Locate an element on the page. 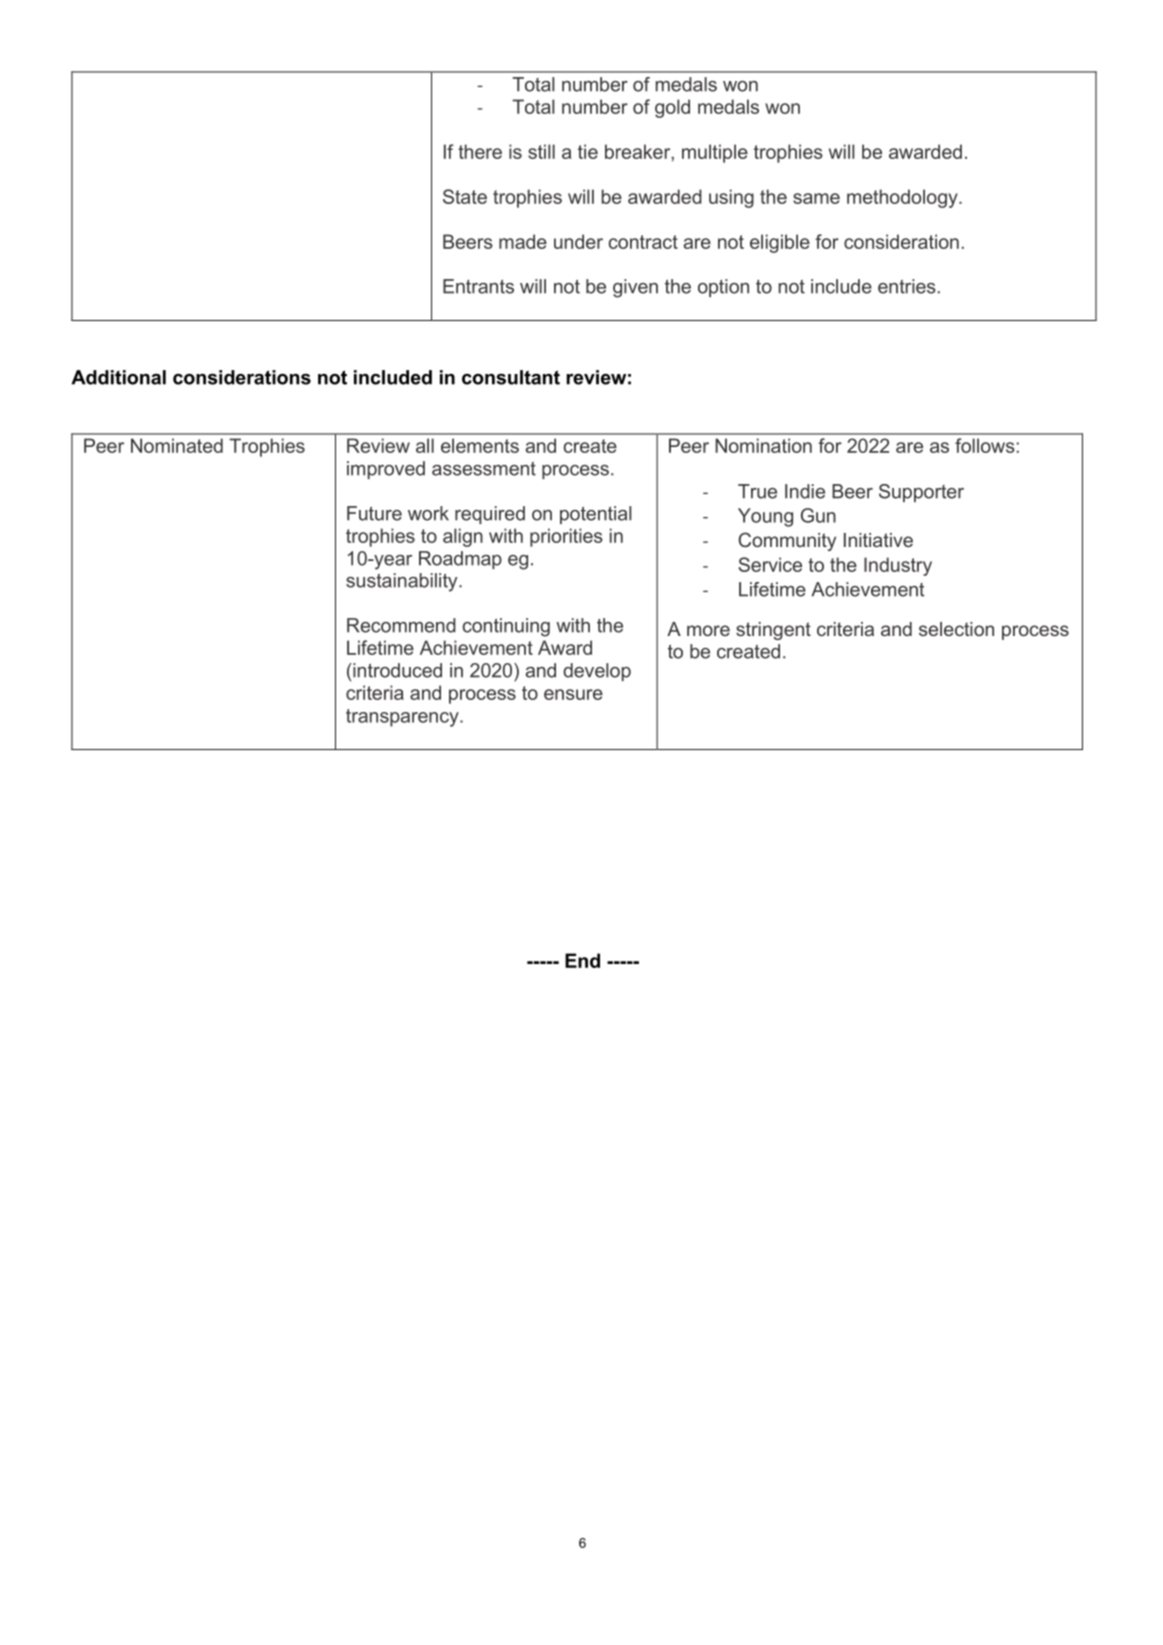 The width and height of the document is (1163, 1645). there is located at coordinates (480, 151).
